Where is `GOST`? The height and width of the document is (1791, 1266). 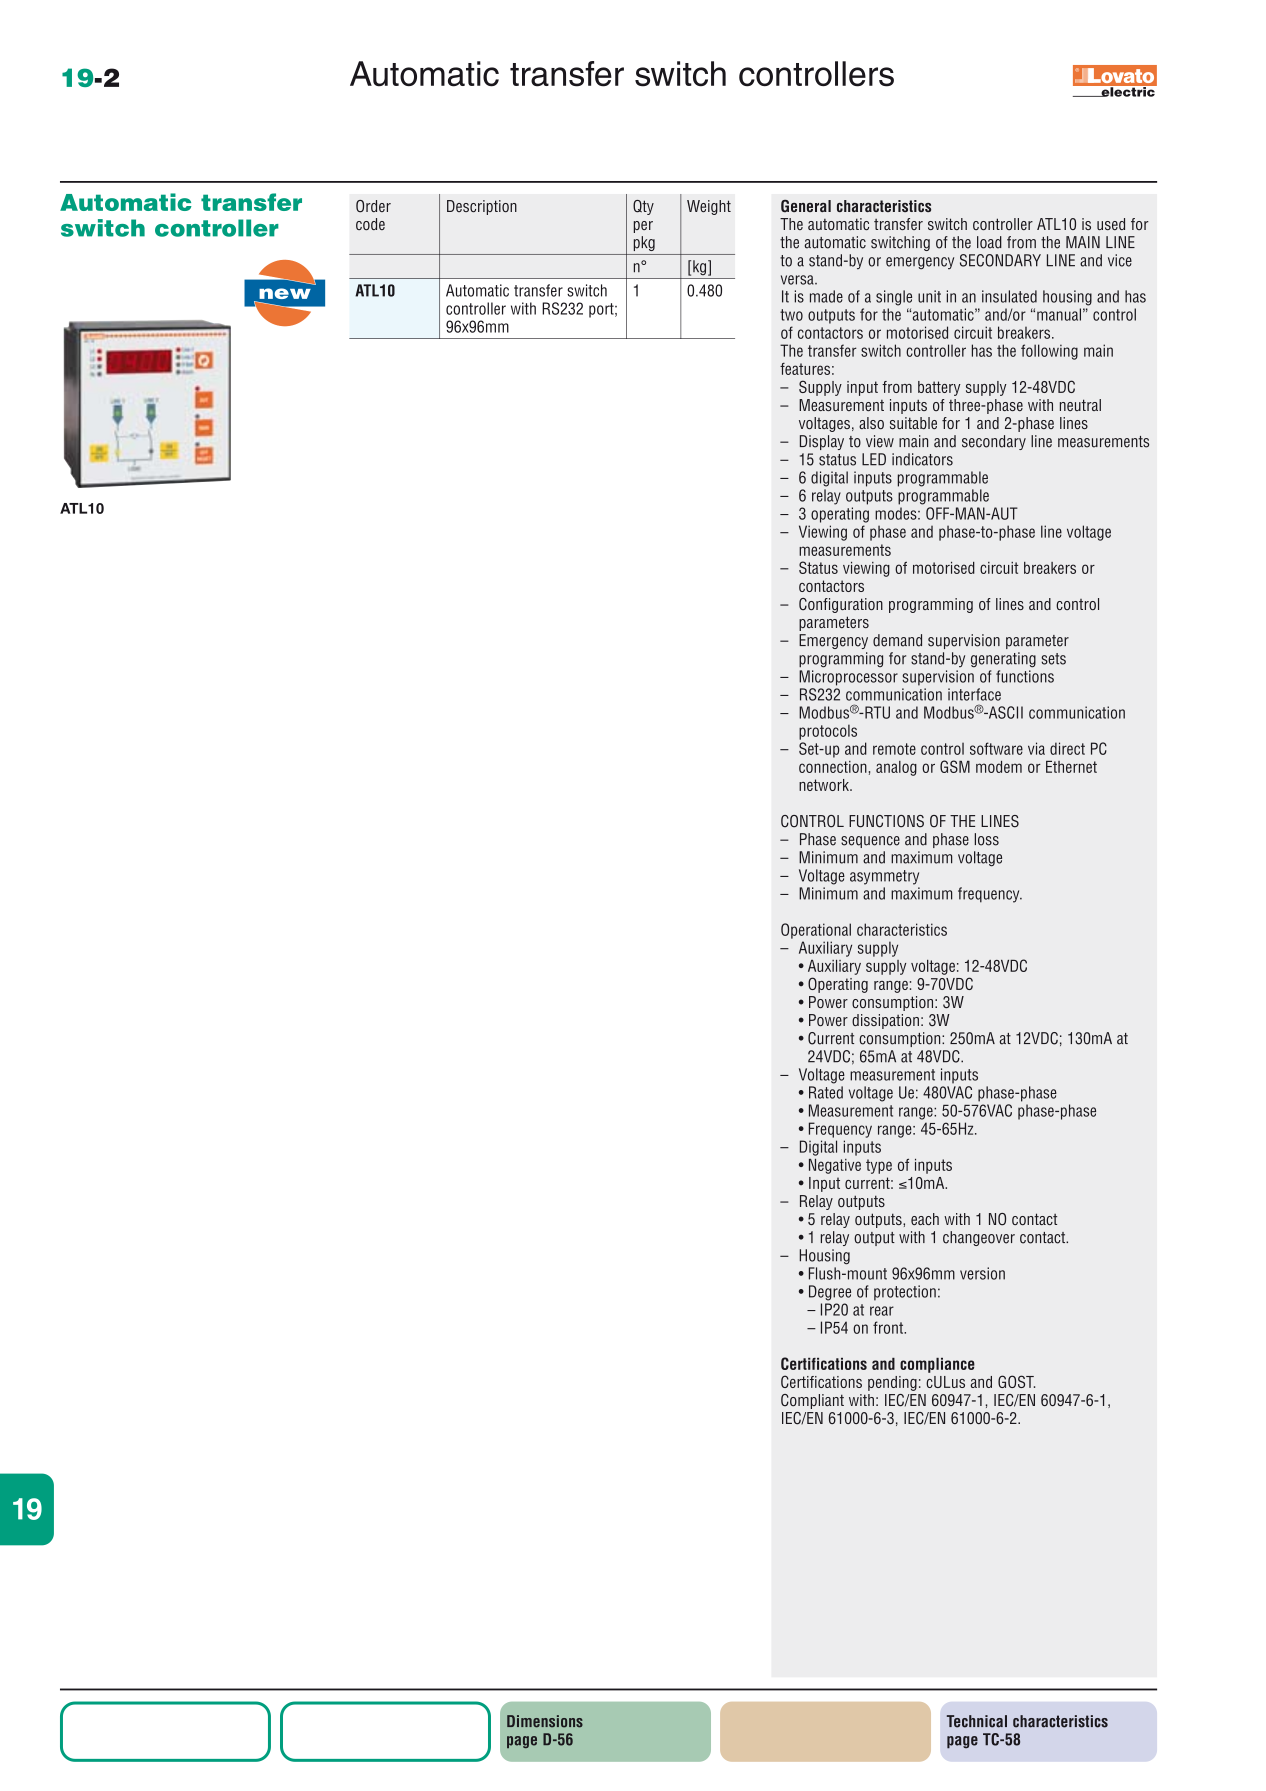
GOST is located at coordinates (1016, 1381).
